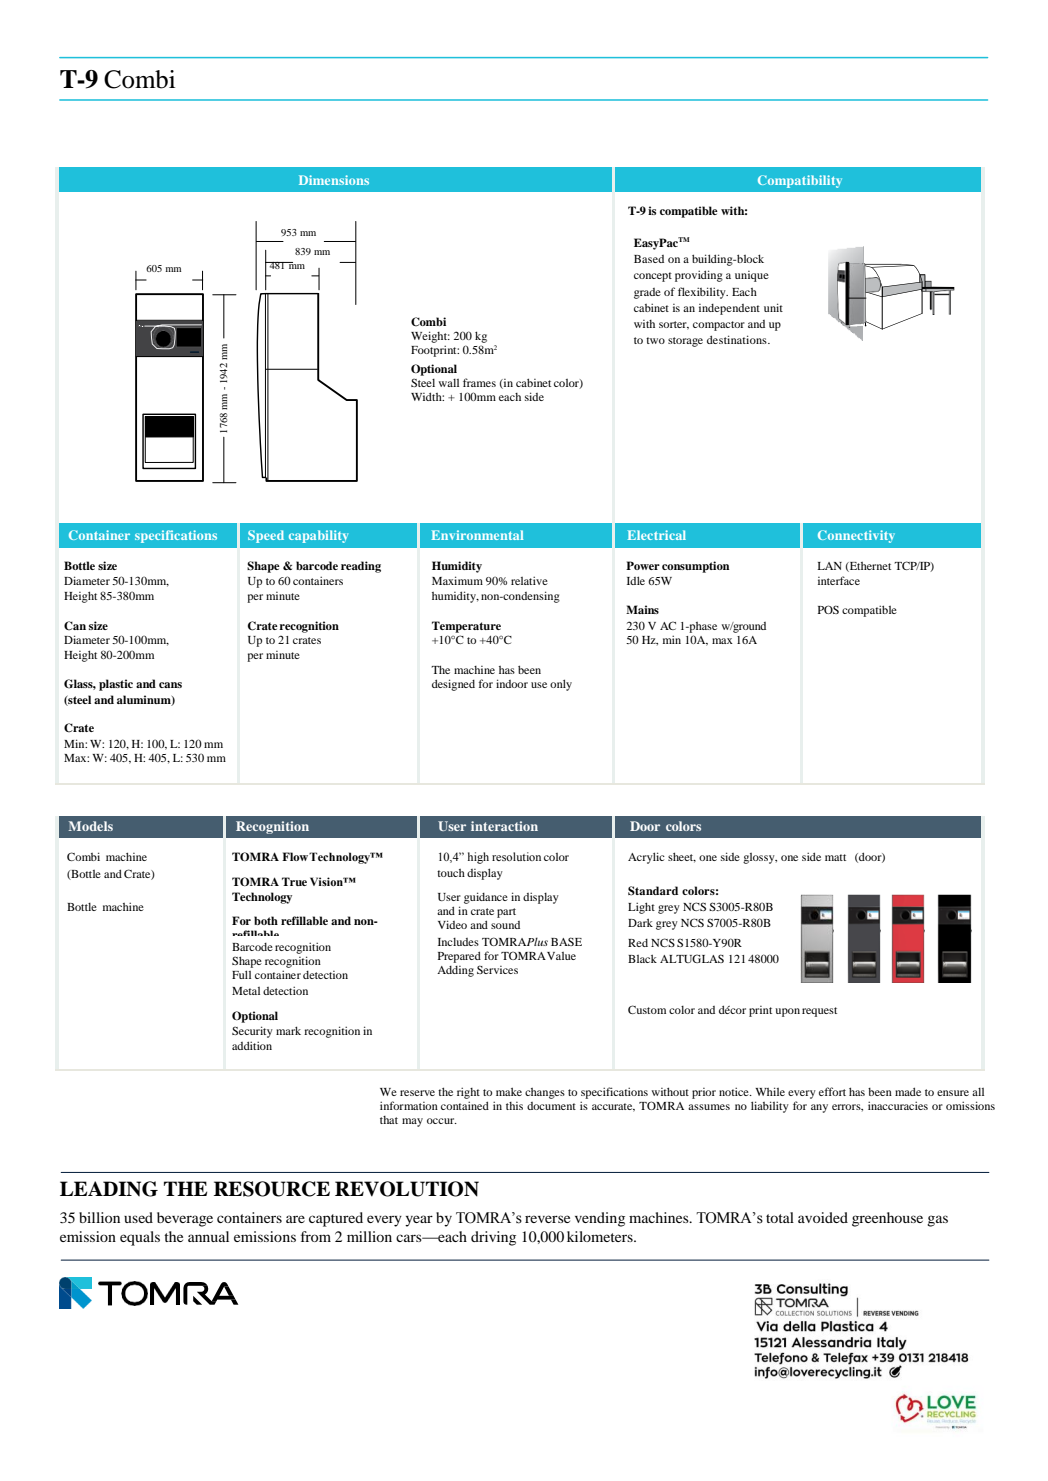  Describe the element at coordinates (170, 685) in the screenshot. I see `cans` at that location.
